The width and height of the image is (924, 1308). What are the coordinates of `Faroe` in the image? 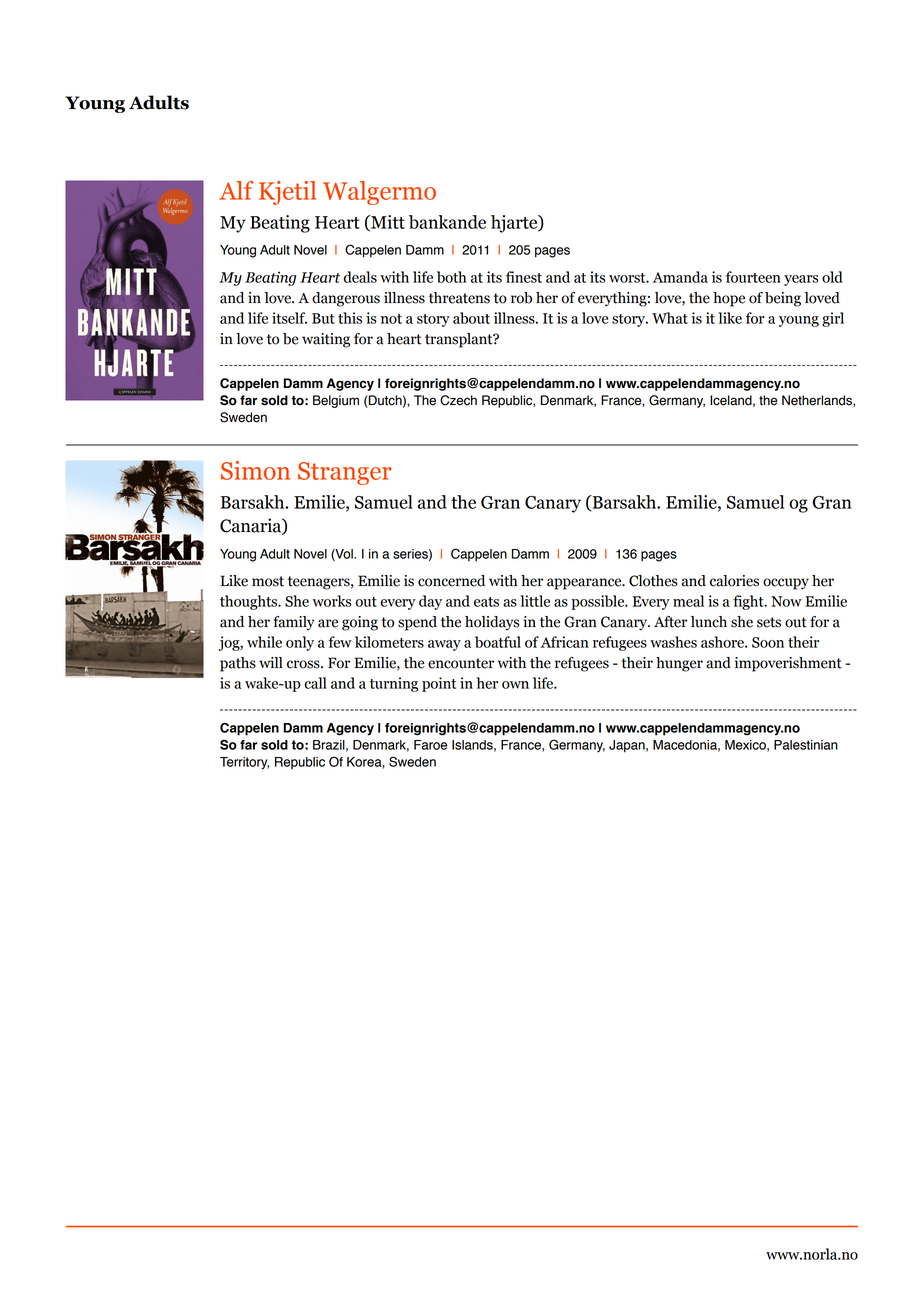 It's located at (430, 745).
